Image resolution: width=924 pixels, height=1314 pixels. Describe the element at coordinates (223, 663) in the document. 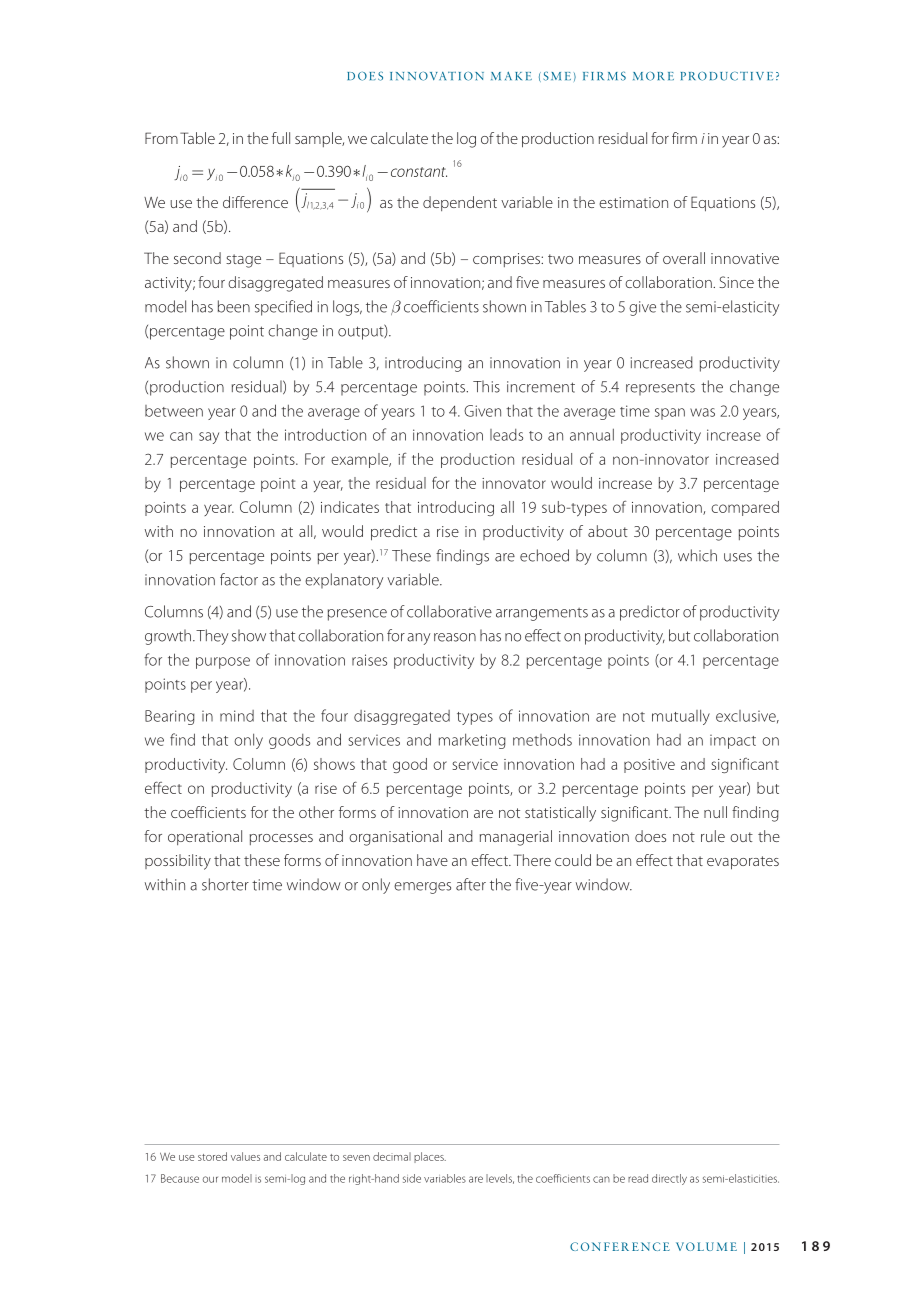

I see `purpose` at that location.
